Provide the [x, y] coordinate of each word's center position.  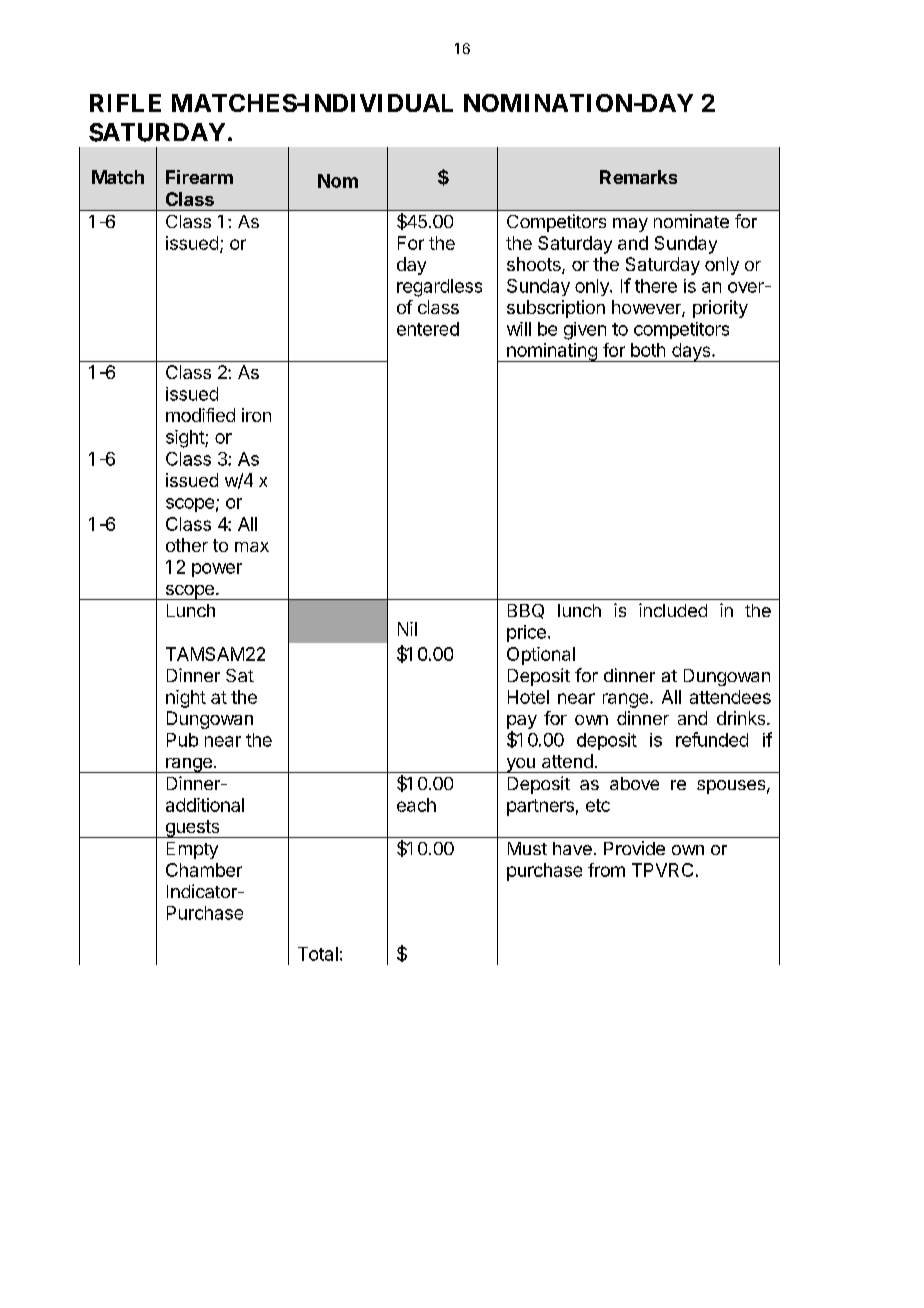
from [606, 870]
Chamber [204, 870]
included [673, 610]
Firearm [199, 177]
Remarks [638, 177]
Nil [407, 629]
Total [318, 954]
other [187, 545]
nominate [691, 221]
